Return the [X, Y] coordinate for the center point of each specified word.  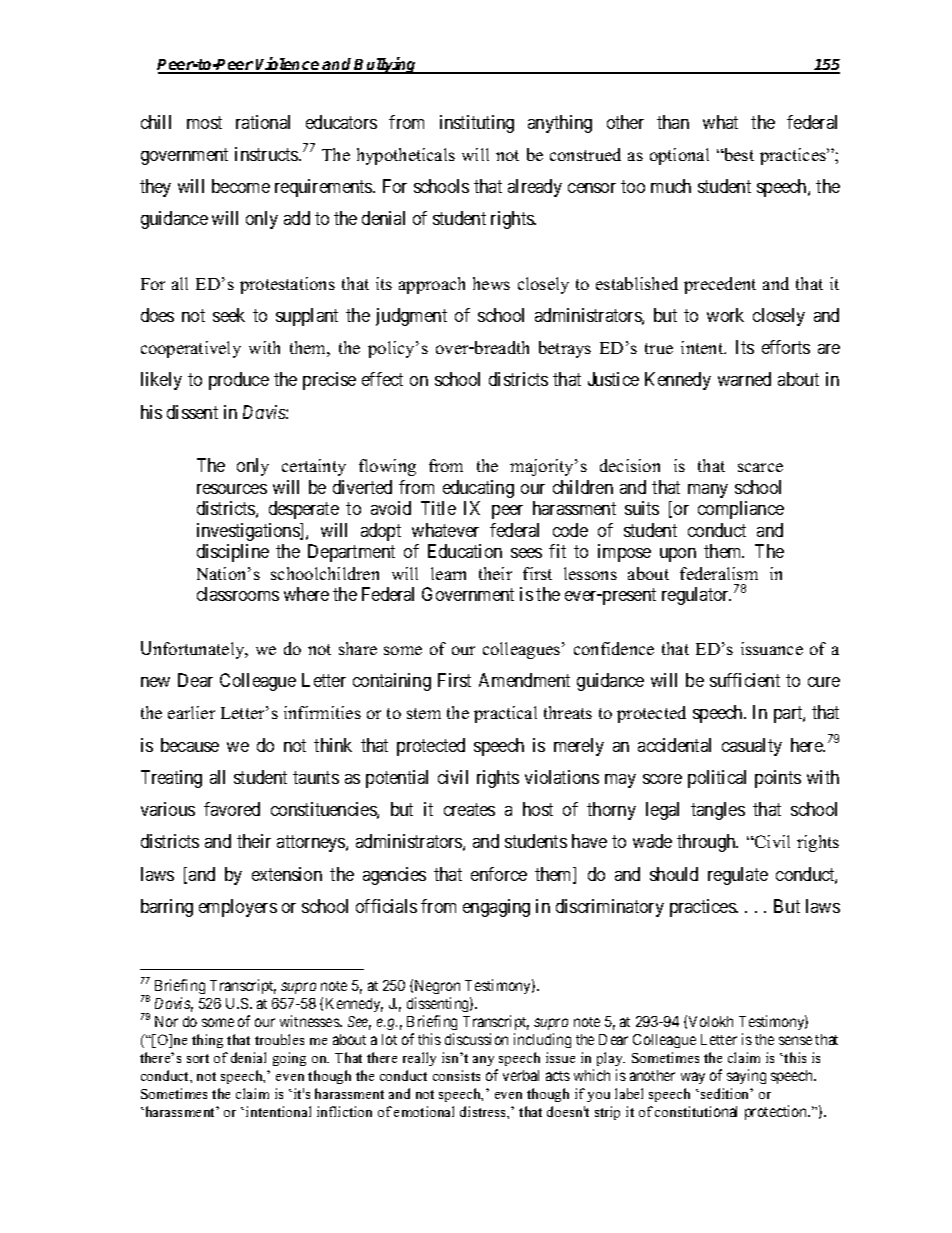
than [673, 122]
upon [678, 555]
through [707, 843]
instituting [477, 124]
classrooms [238, 594]
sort [198, 1058]
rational [263, 122]
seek [229, 315]
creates [469, 809]
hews [491, 283]
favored [232, 809]
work [725, 315]
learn [448, 573]
